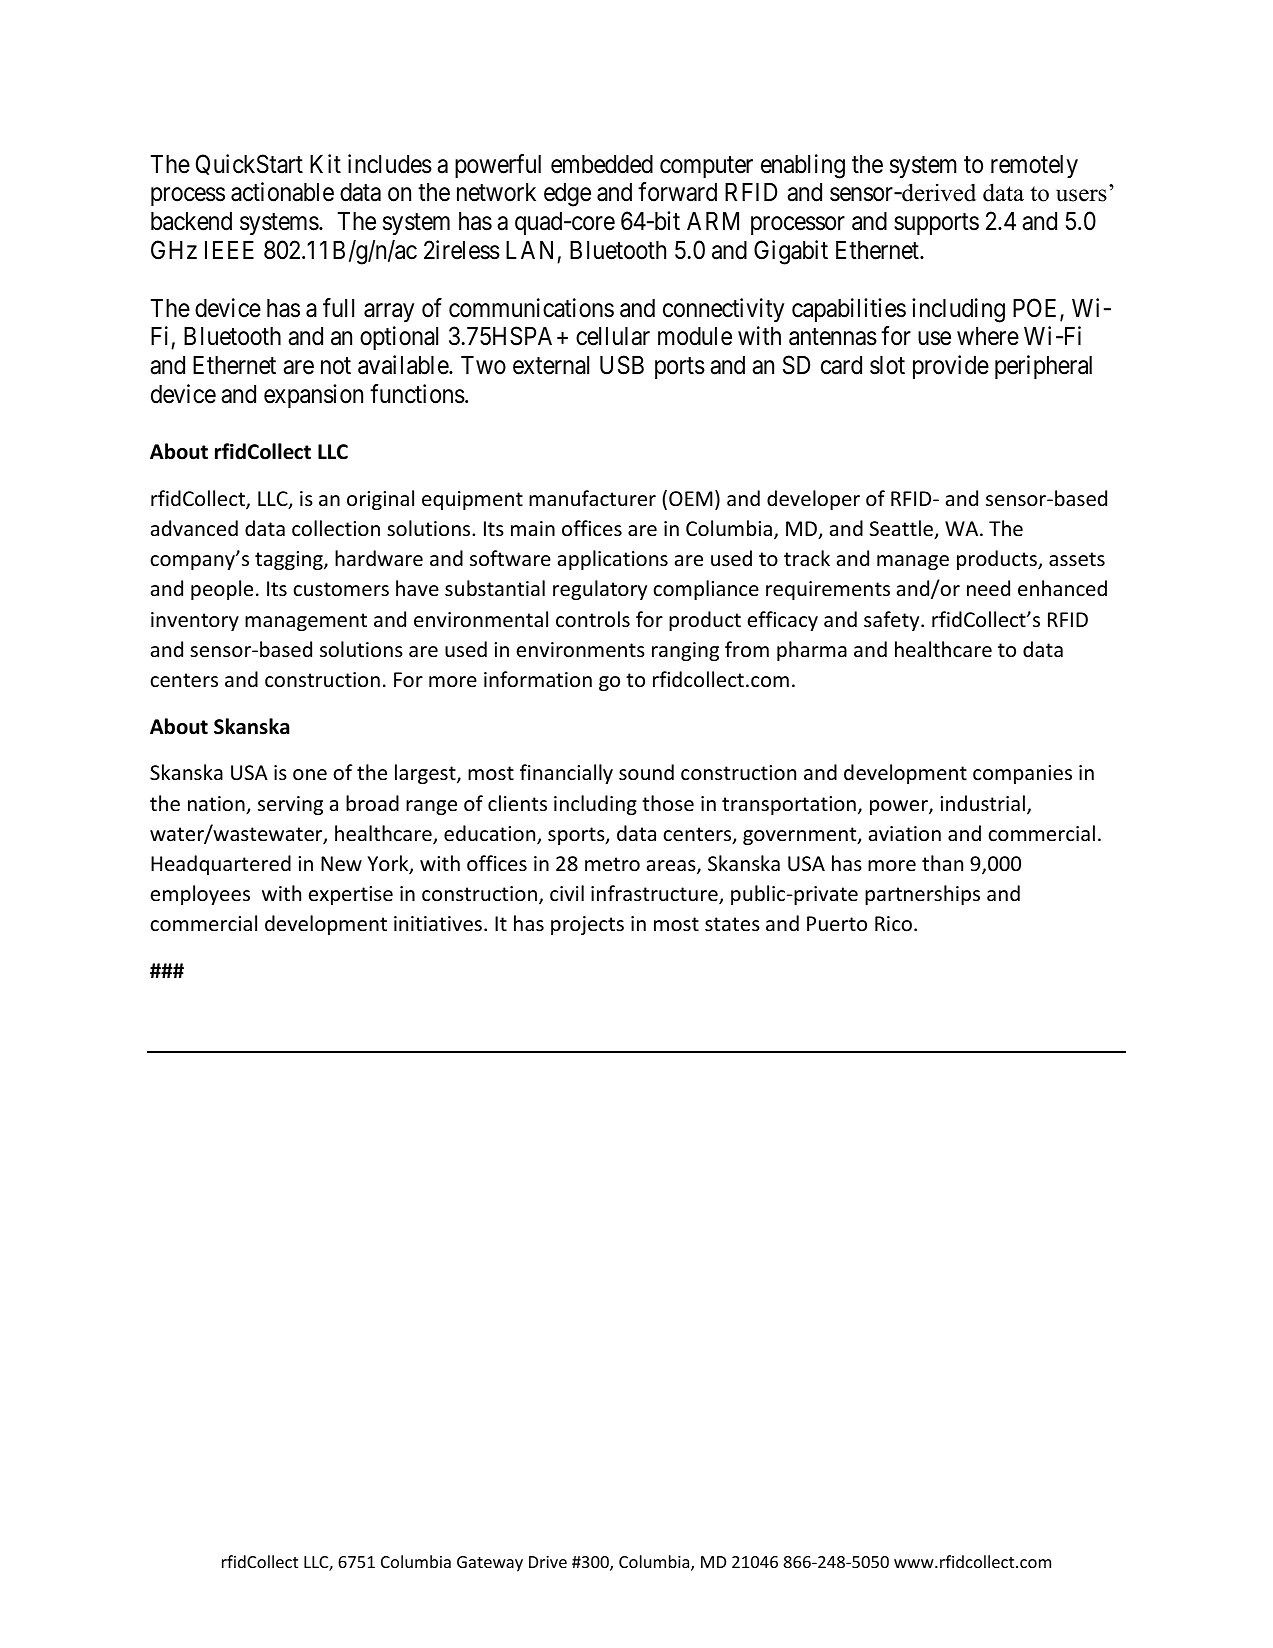 The height and width of the image is (1648, 1273). Describe the element at coordinates (988, 588) in the image. I see `need` at that location.
